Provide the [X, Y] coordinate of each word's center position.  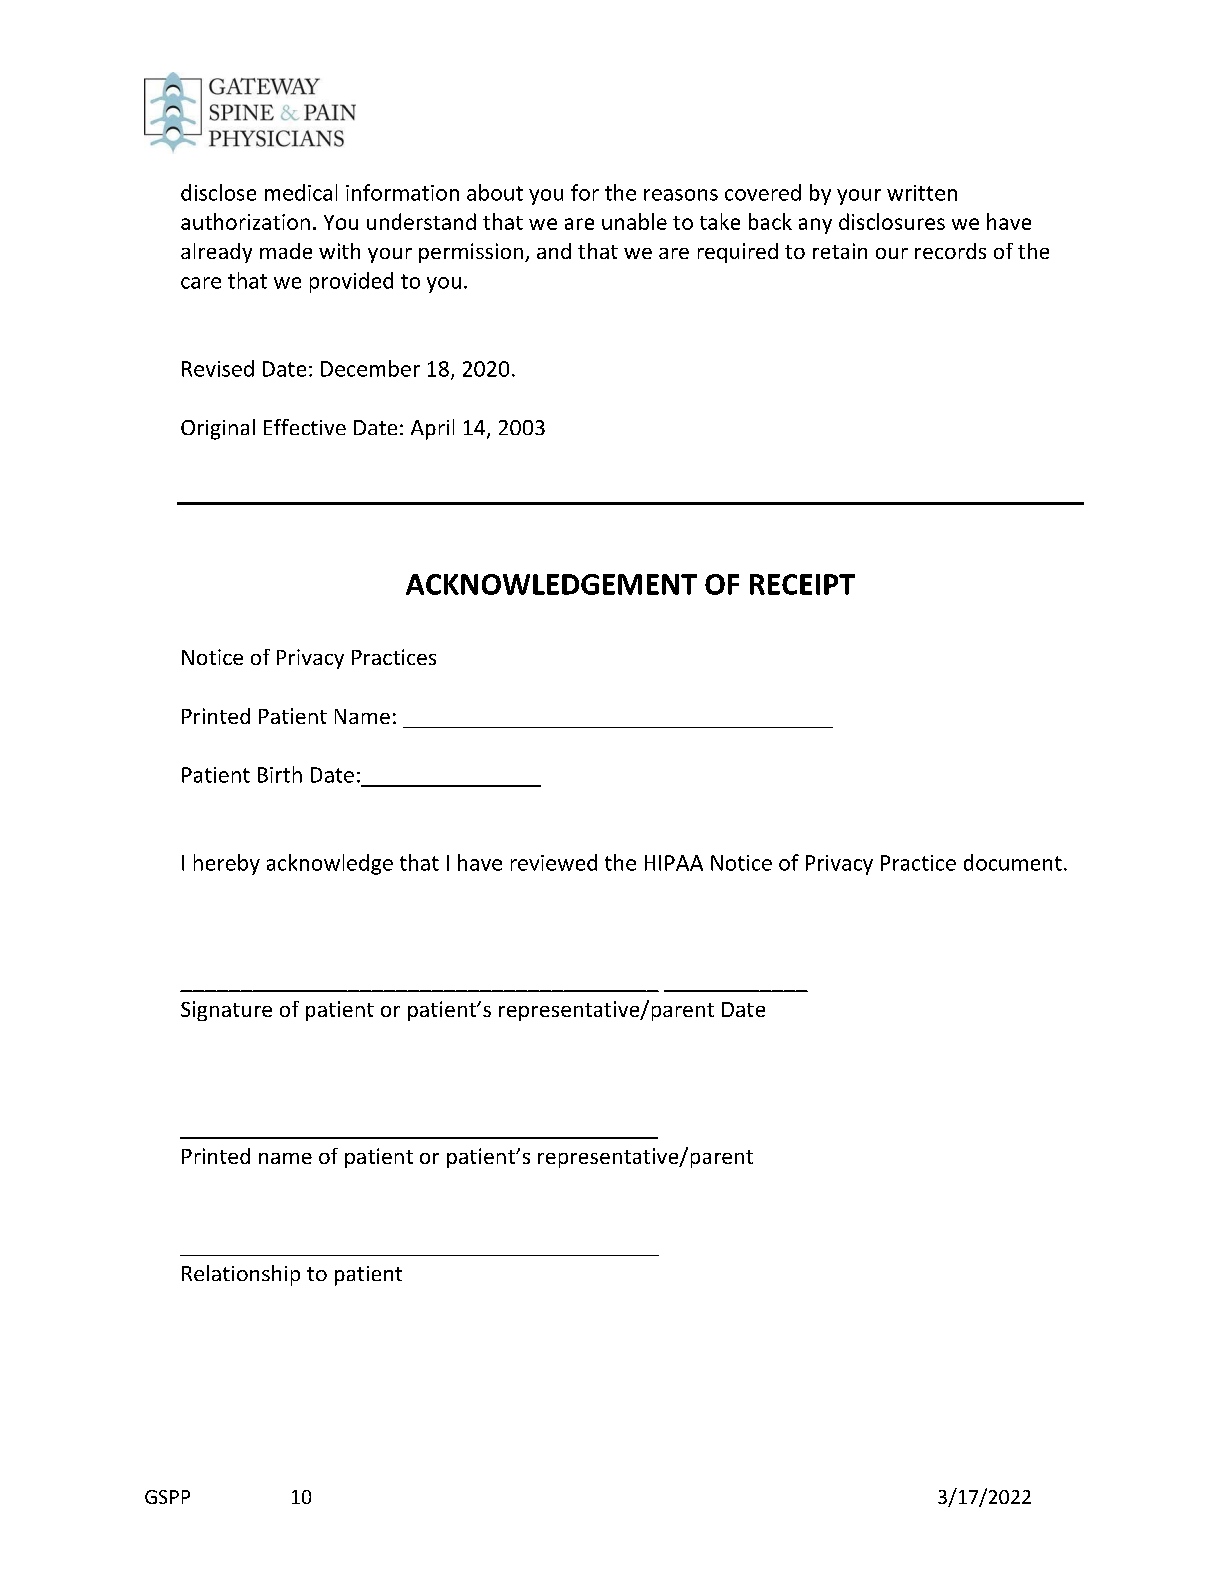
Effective [305, 427]
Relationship [241, 1275]
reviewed [554, 862]
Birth [280, 774]
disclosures [892, 221]
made [286, 251]
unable [634, 221]
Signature [226, 1011]
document [1013, 862]
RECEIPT [802, 584]
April [432, 429]
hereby [227, 864]
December [370, 368]
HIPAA [674, 863]
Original [218, 429]
